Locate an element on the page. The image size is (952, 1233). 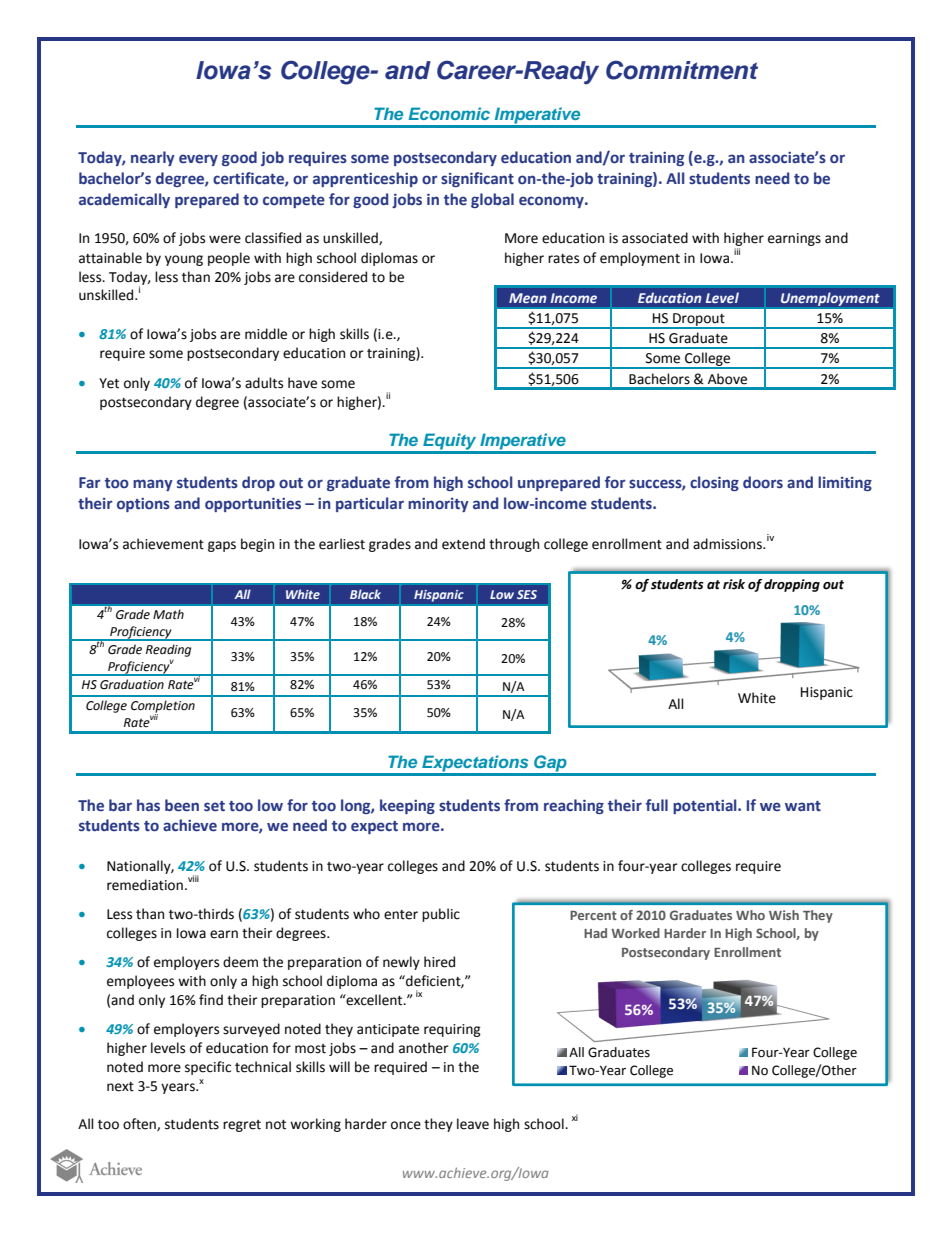
keeping is located at coordinates (407, 806).
